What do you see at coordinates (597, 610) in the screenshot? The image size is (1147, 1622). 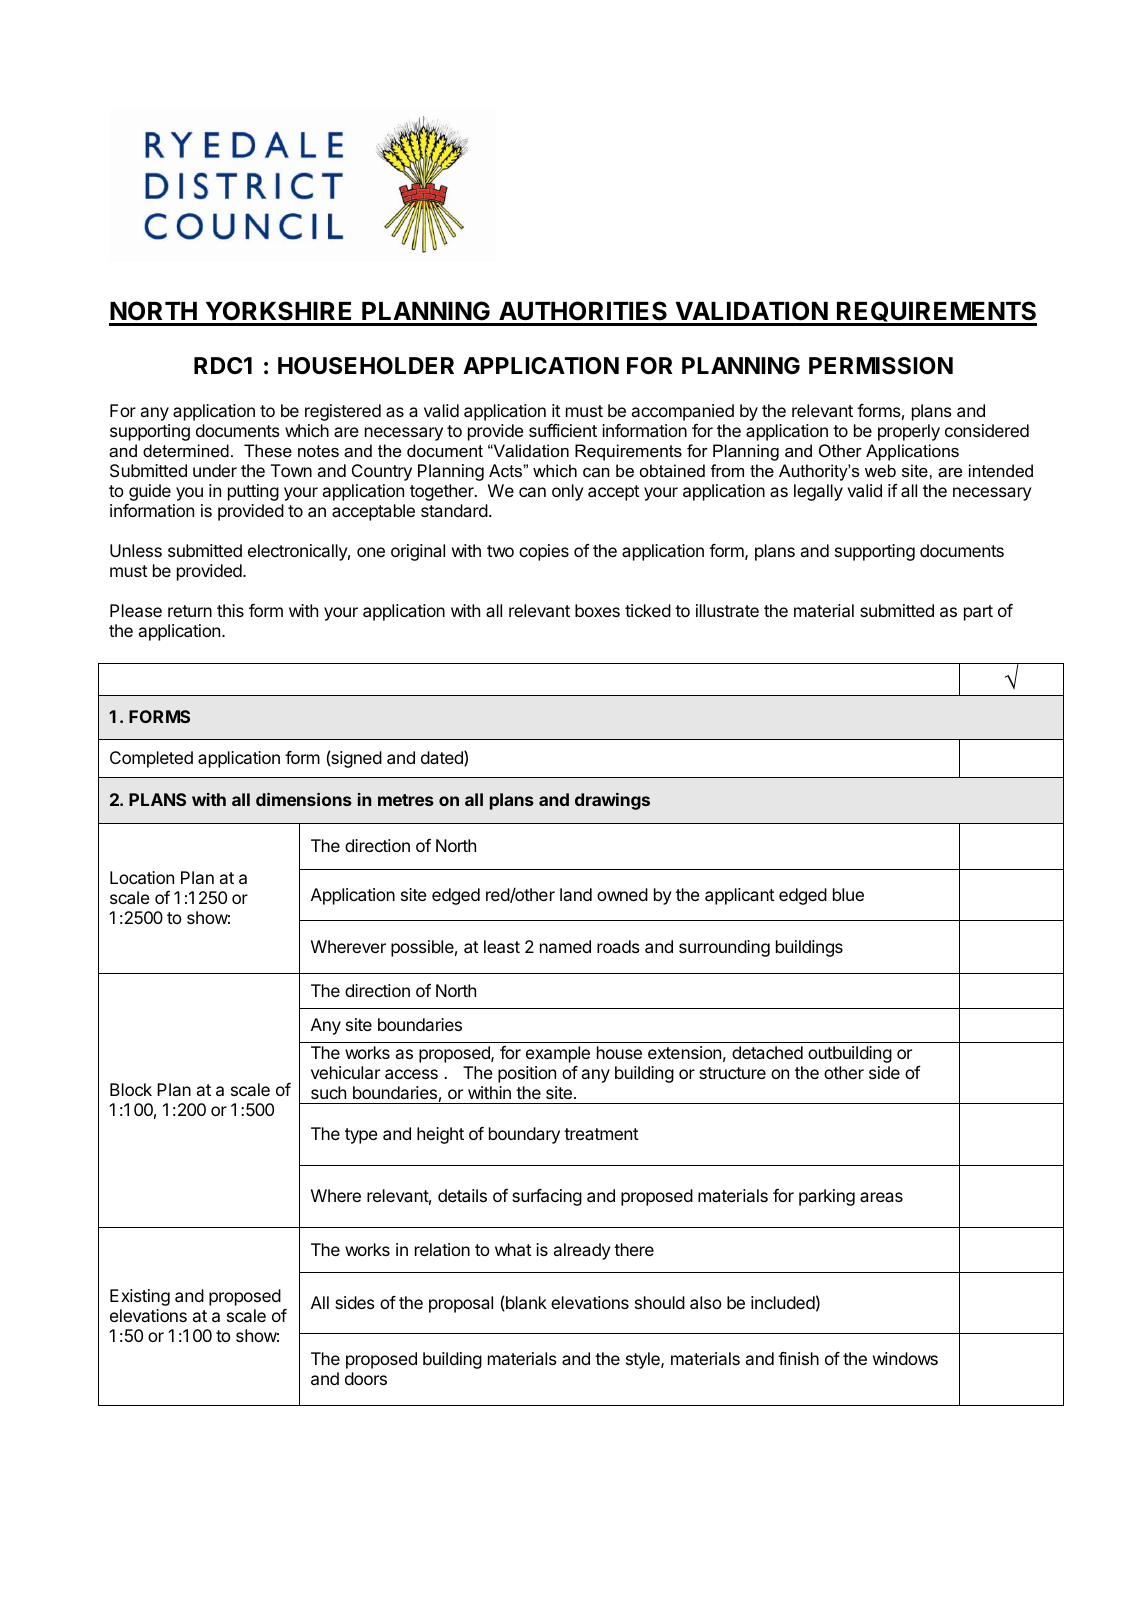 I see `boxes` at bounding box center [597, 610].
